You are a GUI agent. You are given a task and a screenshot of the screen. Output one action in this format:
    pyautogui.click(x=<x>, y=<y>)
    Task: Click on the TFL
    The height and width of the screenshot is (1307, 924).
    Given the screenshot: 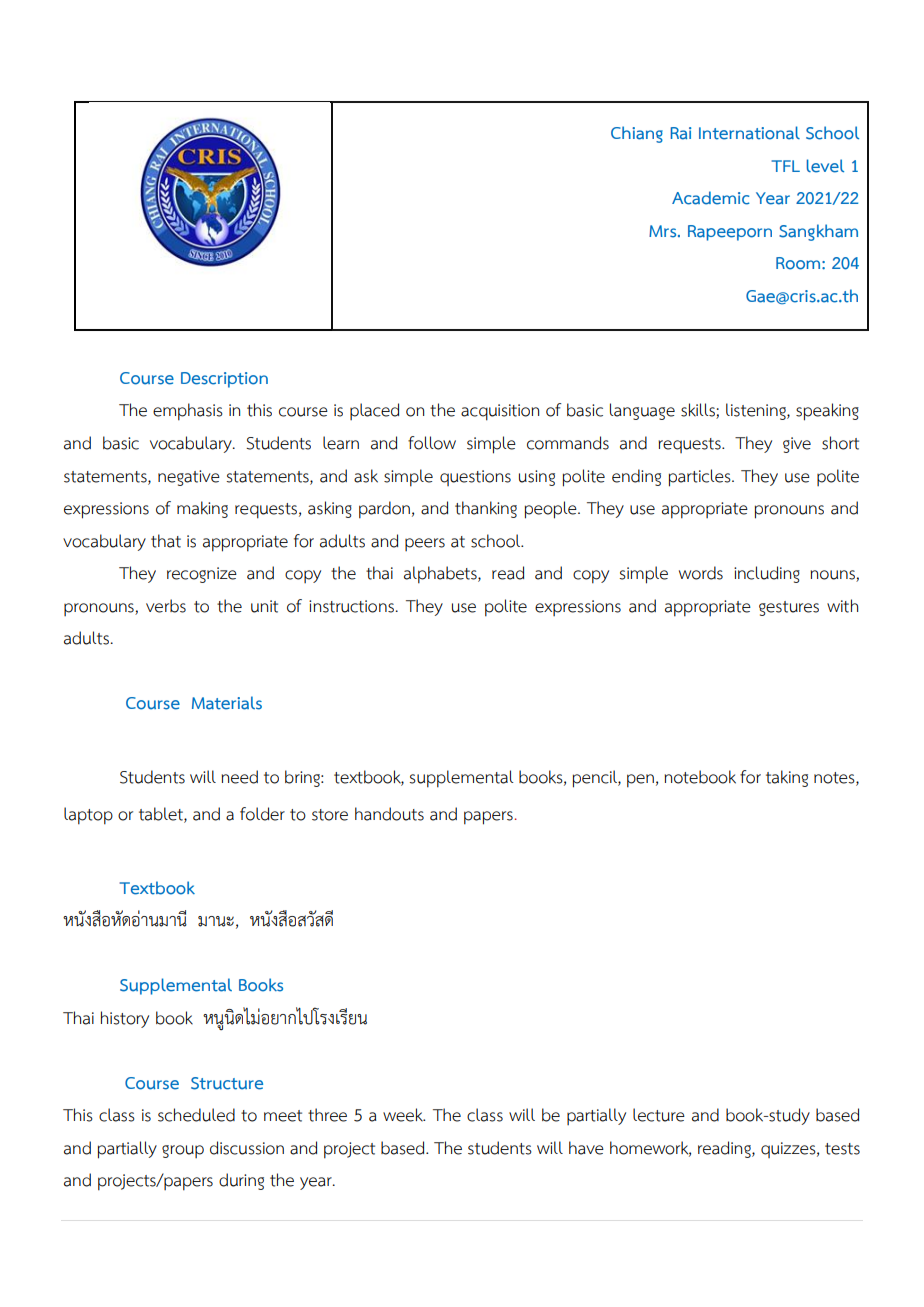 What is the action you would take?
    pyautogui.click(x=785, y=166)
